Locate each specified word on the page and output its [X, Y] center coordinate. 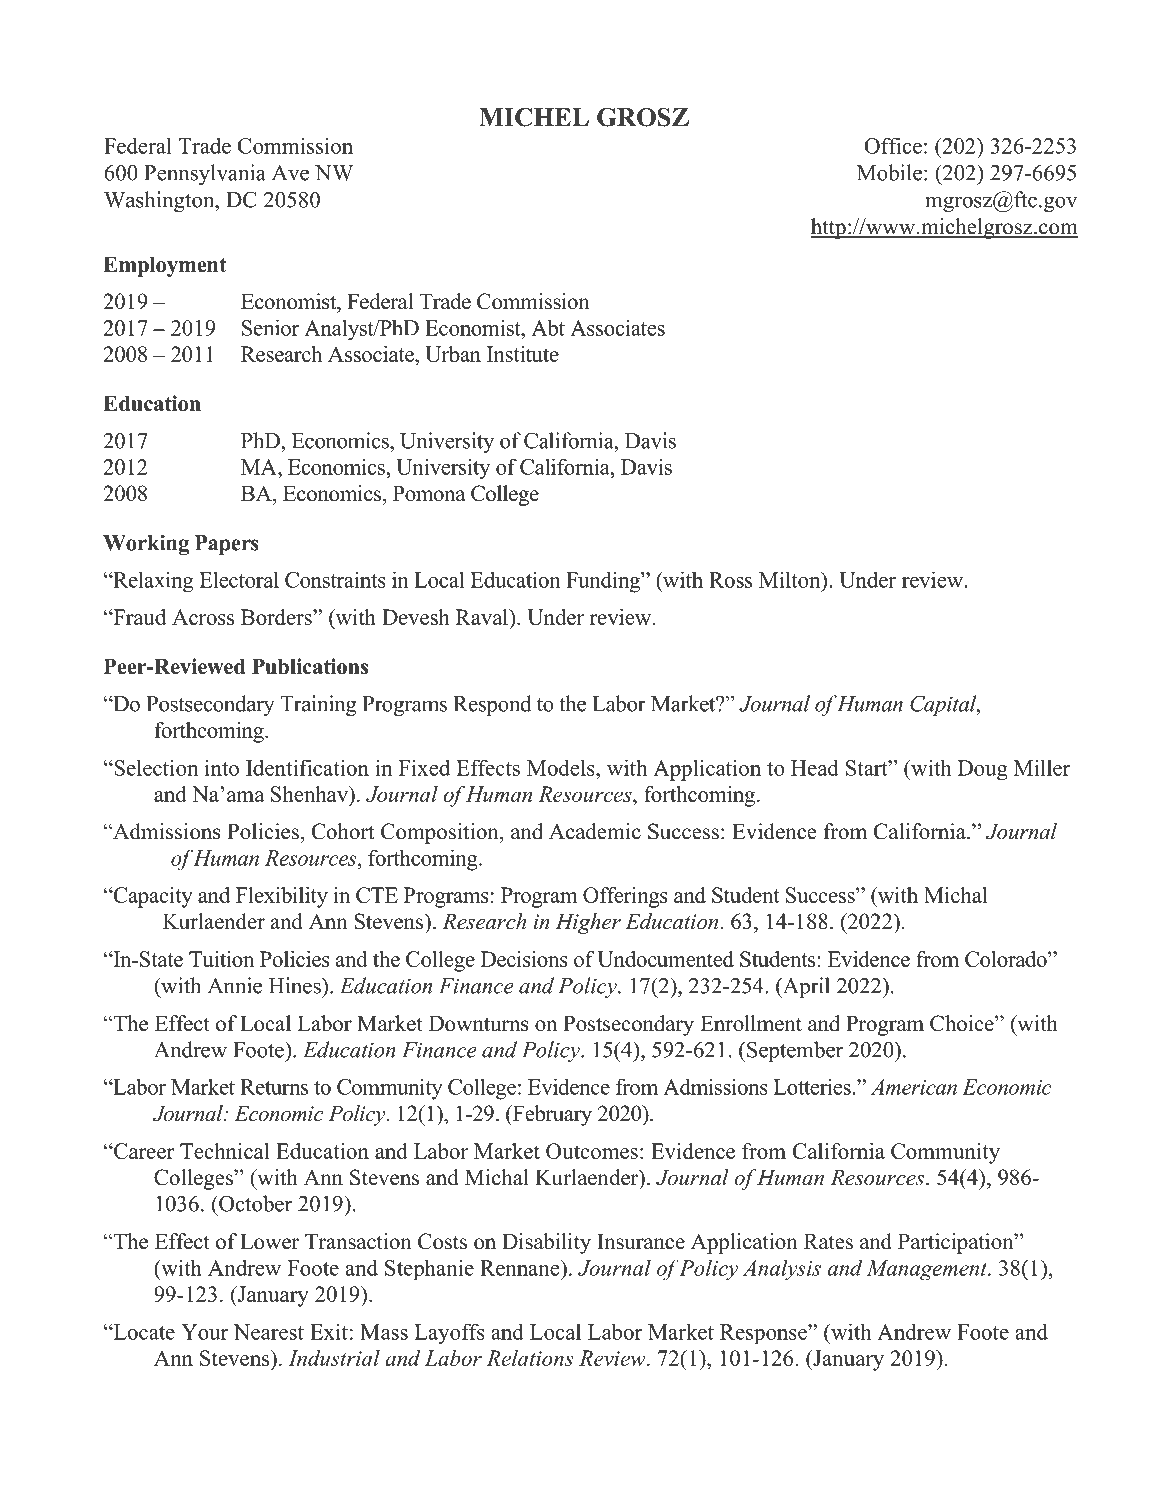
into [222, 767]
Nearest [268, 1332]
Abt [548, 327]
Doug [983, 770]
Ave [290, 173]
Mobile [889, 172]
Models [562, 767]
